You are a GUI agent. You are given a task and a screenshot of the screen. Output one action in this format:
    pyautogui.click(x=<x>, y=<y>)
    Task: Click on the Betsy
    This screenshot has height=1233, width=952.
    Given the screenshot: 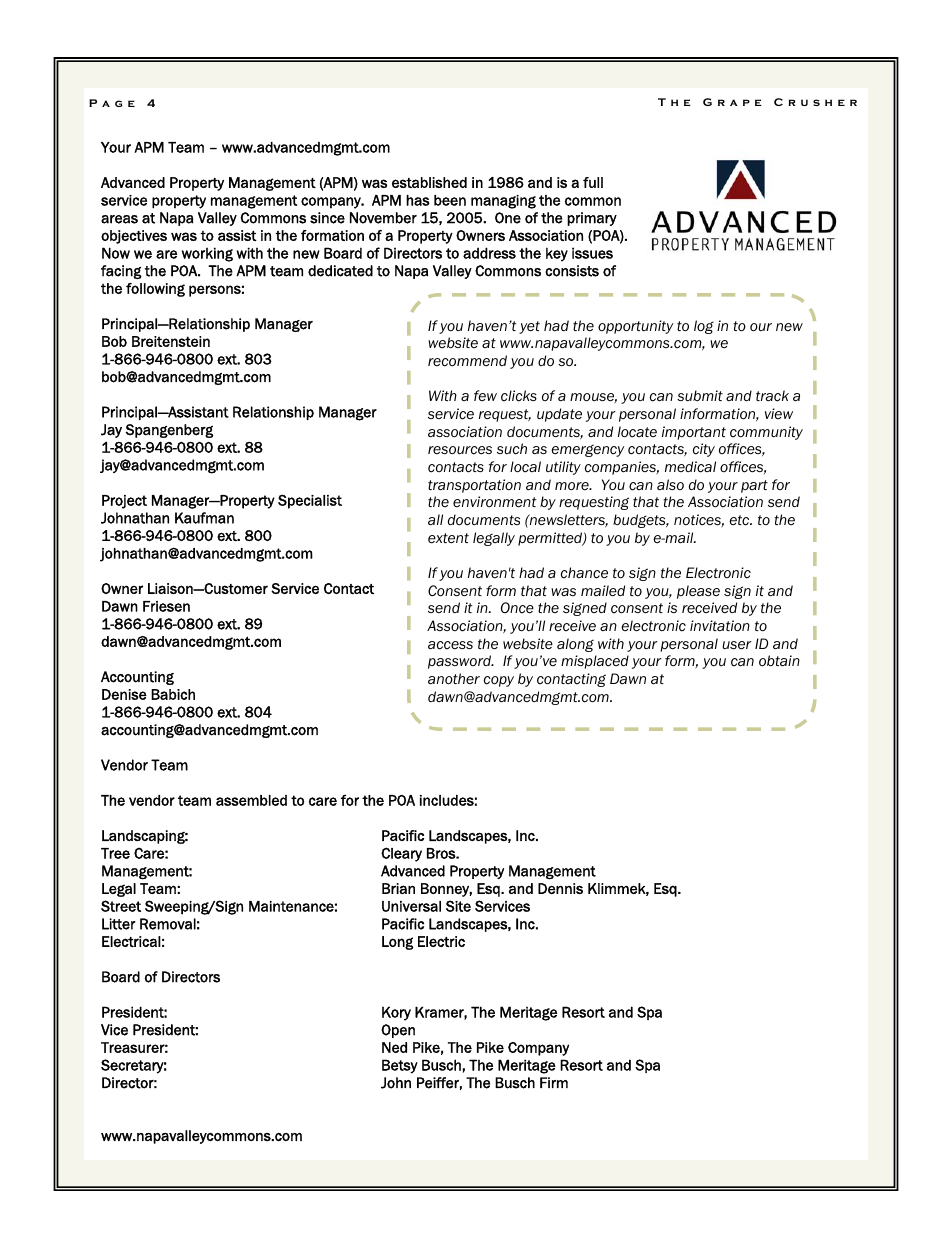 What is the action you would take?
    pyautogui.click(x=400, y=1066)
